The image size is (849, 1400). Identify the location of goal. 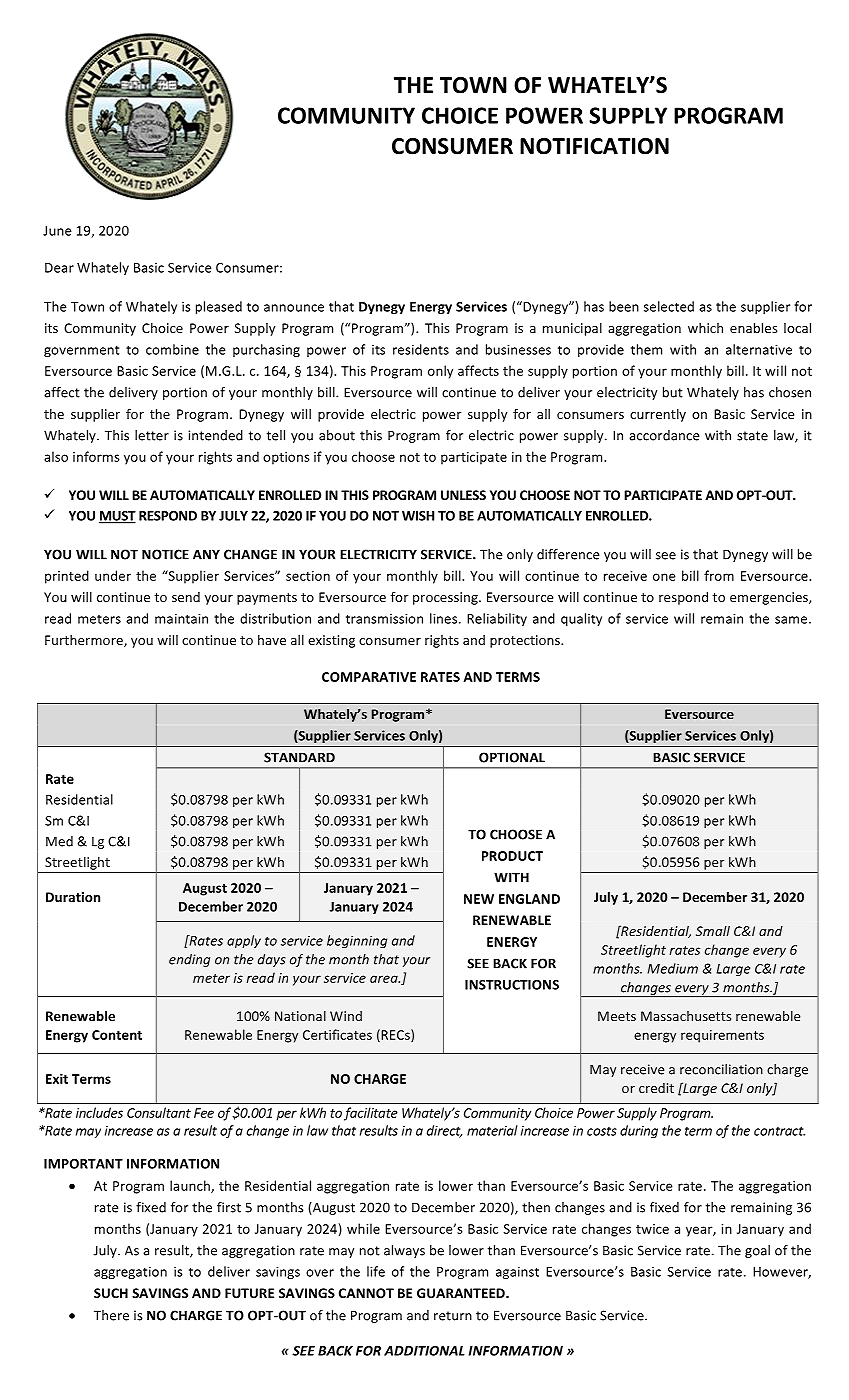
(757, 1251).
